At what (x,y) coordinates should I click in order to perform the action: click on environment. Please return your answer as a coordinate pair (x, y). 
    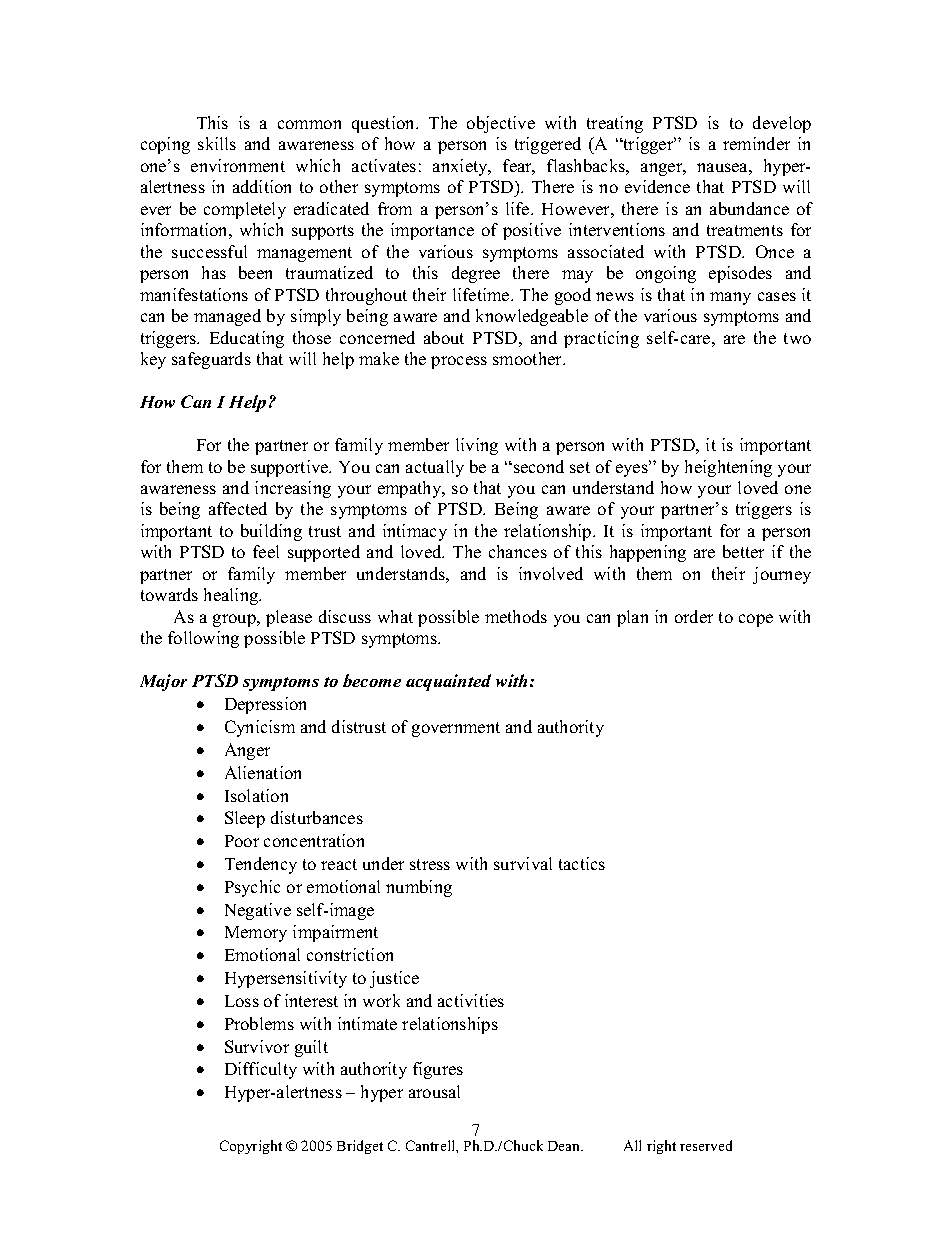
    Looking at the image, I should click on (238, 165).
